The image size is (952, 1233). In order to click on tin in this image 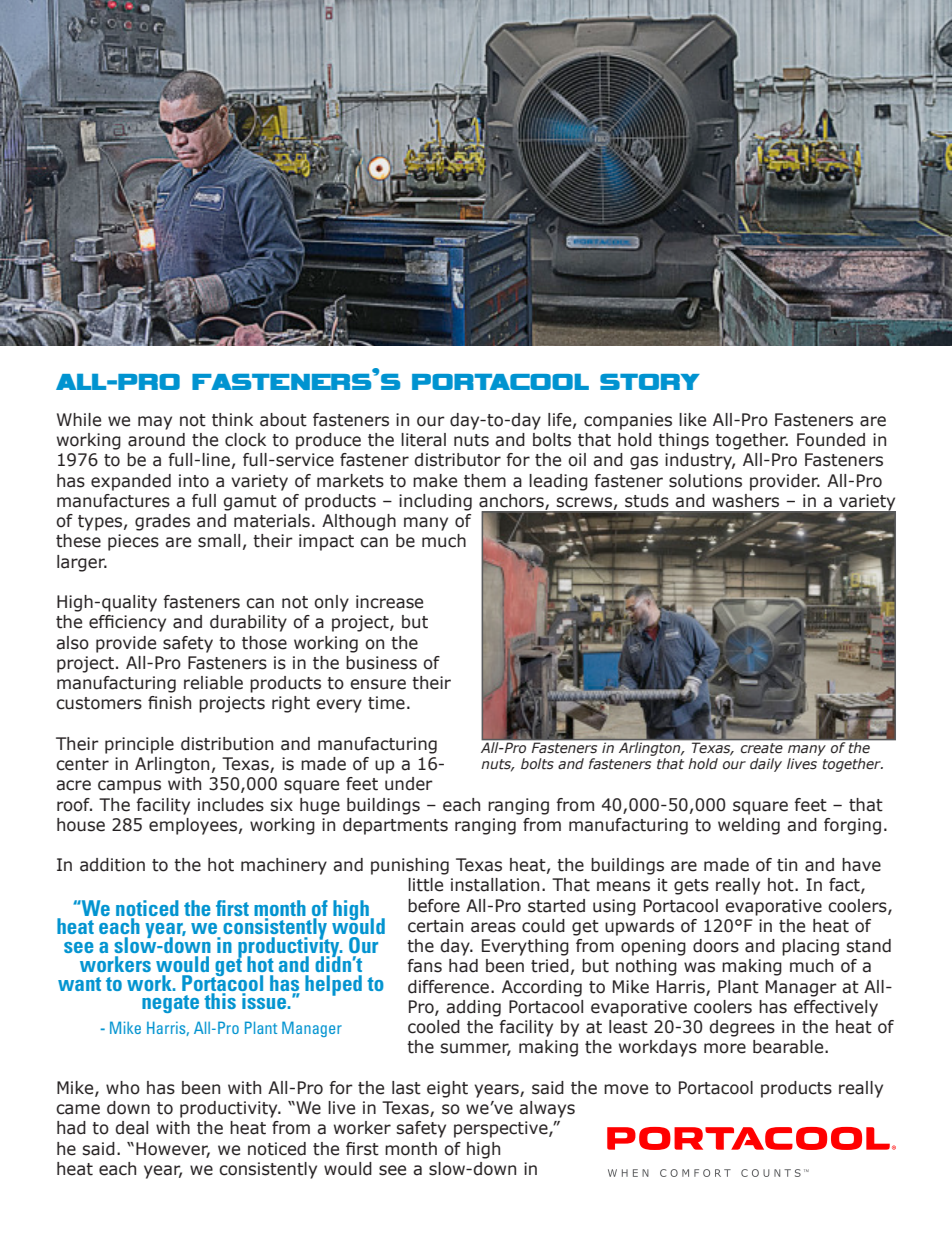, I will do `click(787, 865)`.
